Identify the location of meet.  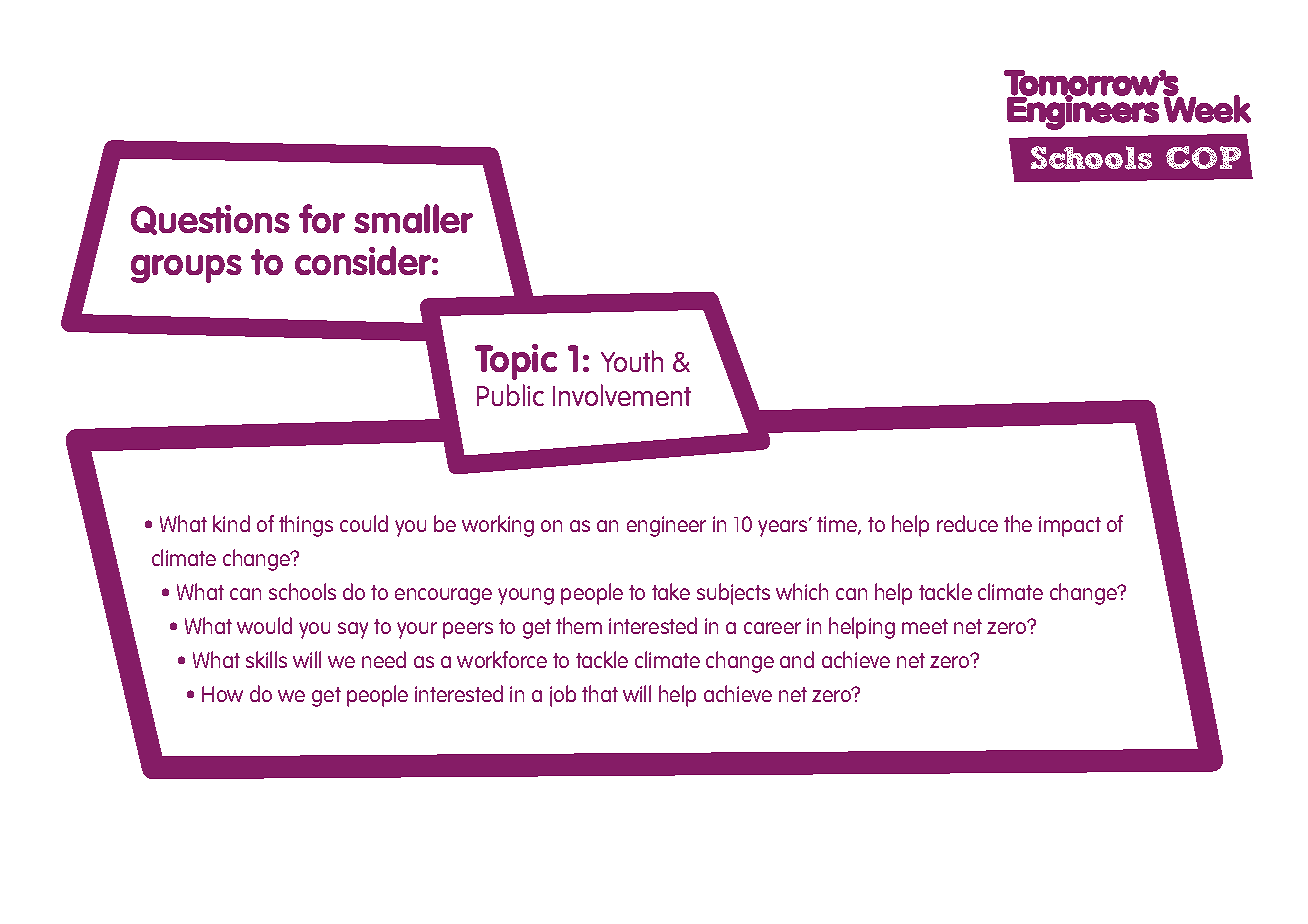
(925, 626).
